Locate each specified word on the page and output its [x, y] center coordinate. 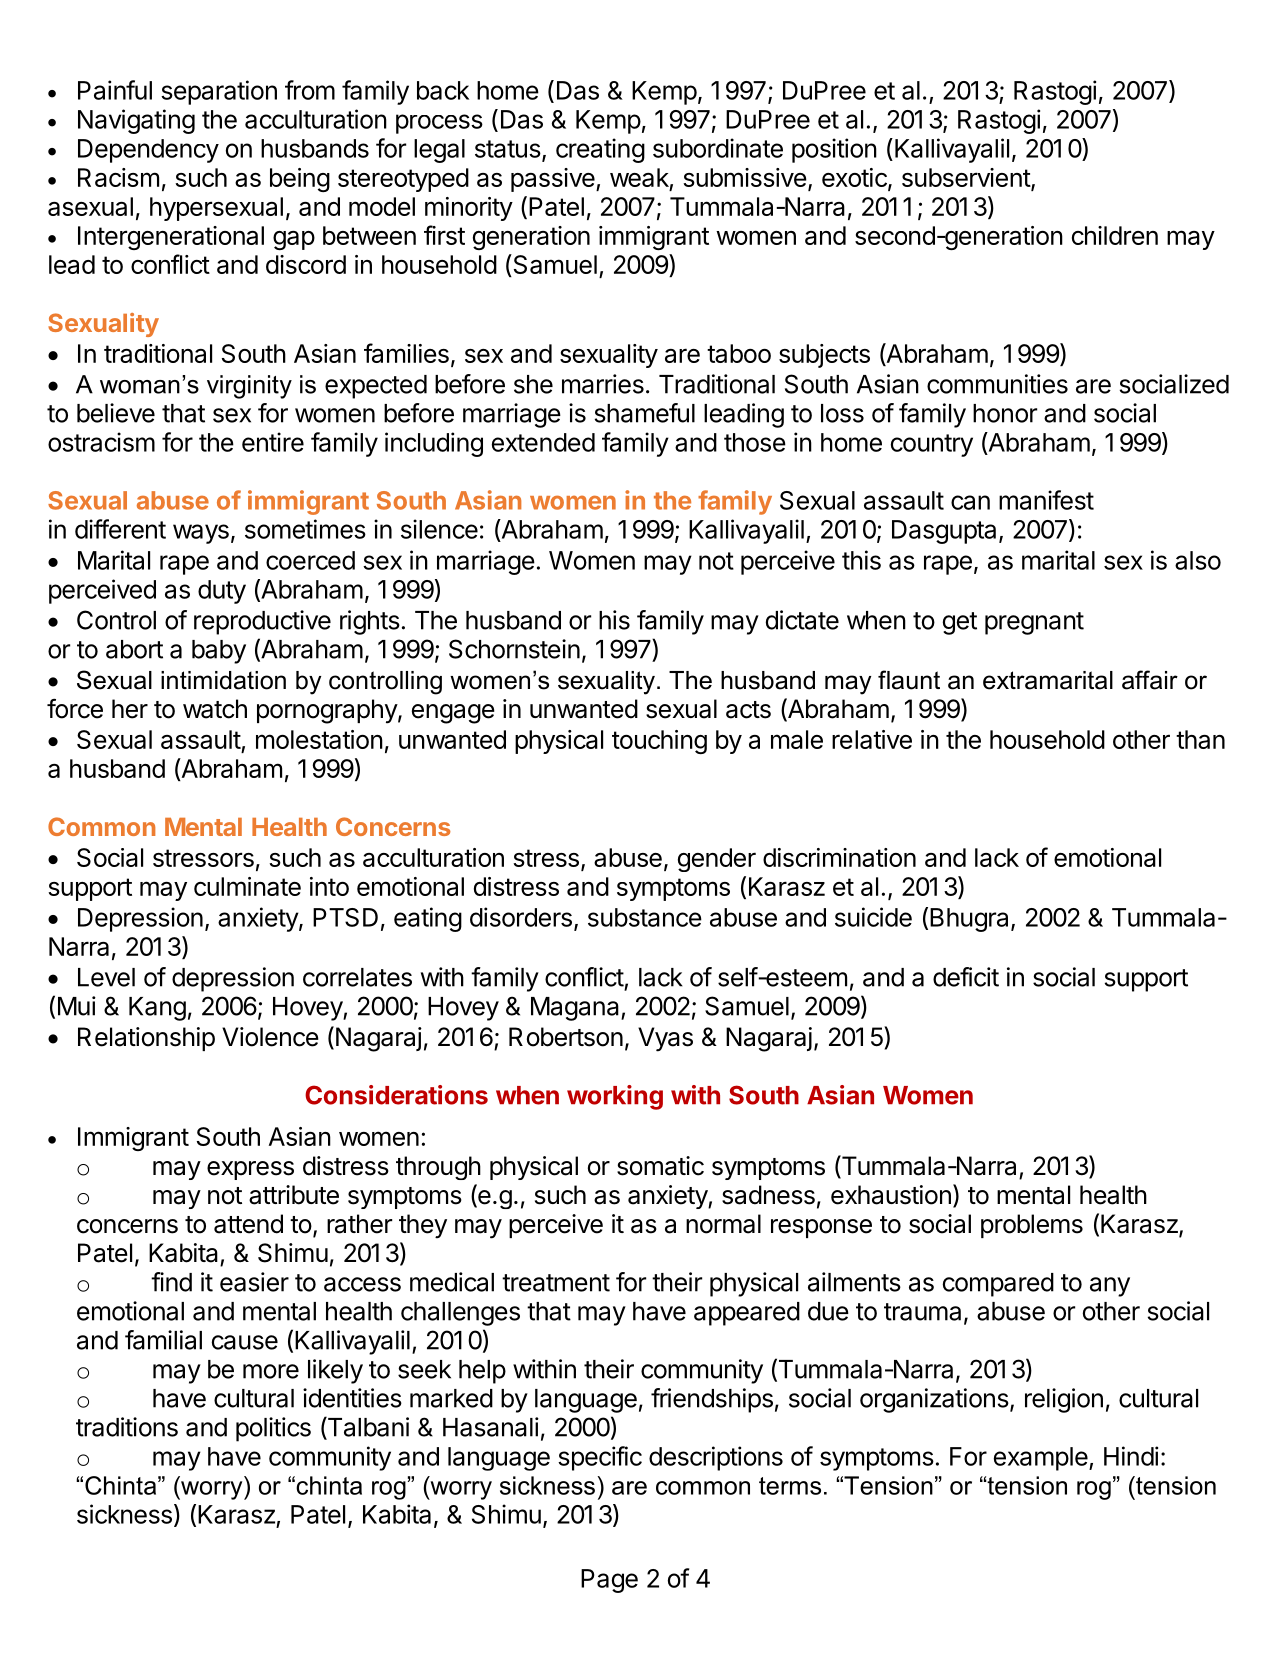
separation [219, 92]
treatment [556, 1283]
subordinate [718, 148]
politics [273, 1429]
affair [1150, 680]
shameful [645, 413]
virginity [249, 387]
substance [645, 917]
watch [215, 709]
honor [1005, 413]
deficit [966, 977]
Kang [157, 1009]
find [171, 1282]
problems [1032, 1226]
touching [659, 742]
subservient [967, 179]
